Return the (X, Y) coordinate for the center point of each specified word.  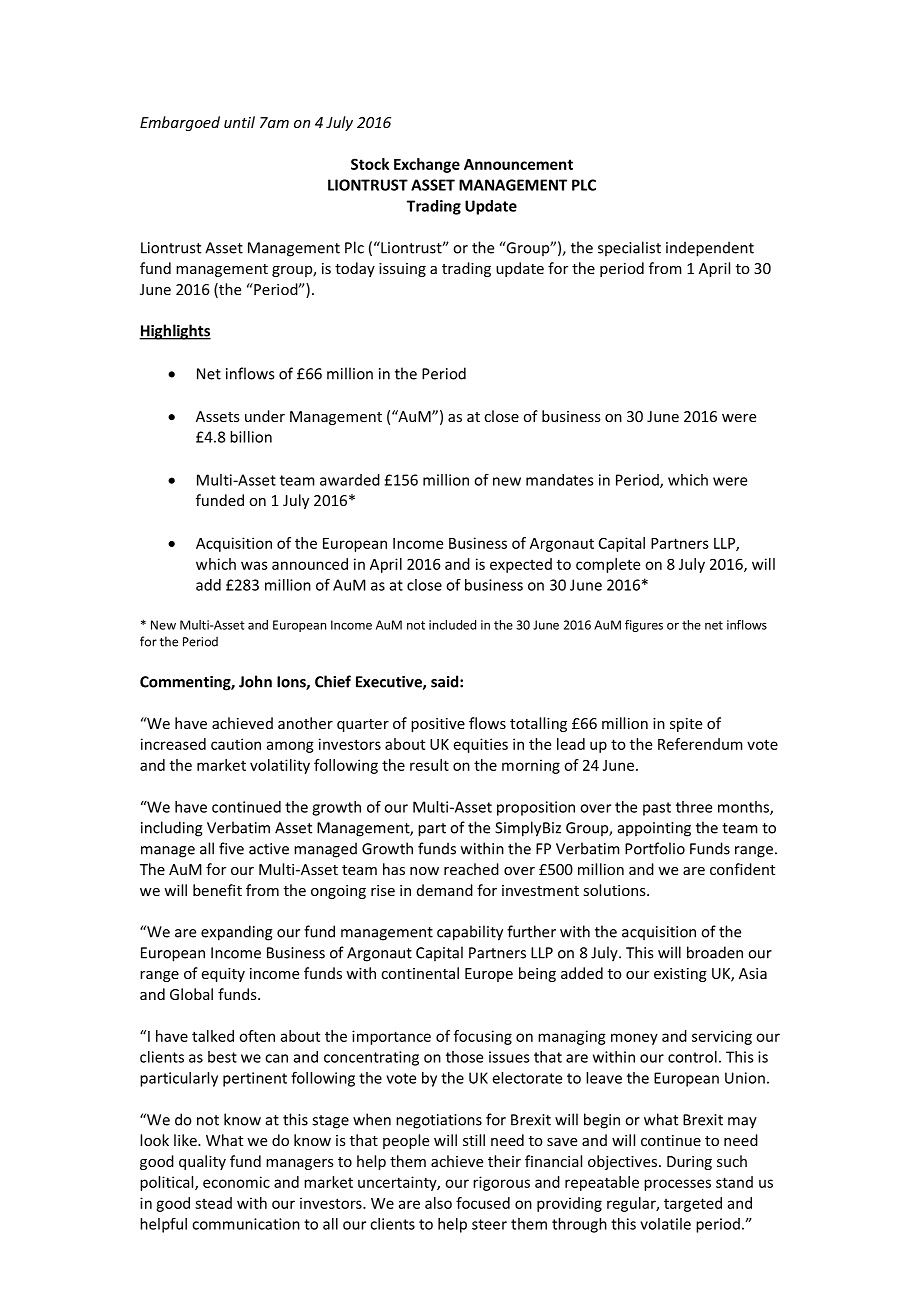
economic (236, 1182)
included (452, 625)
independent (710, 249)
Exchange (427, 165)
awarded (350, 480)
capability (470, 933)
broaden (715, 952)
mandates (560, 480)
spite (686, 725)
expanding (237, 933)
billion (251, 437)
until (239, 122)
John (255, 681)
